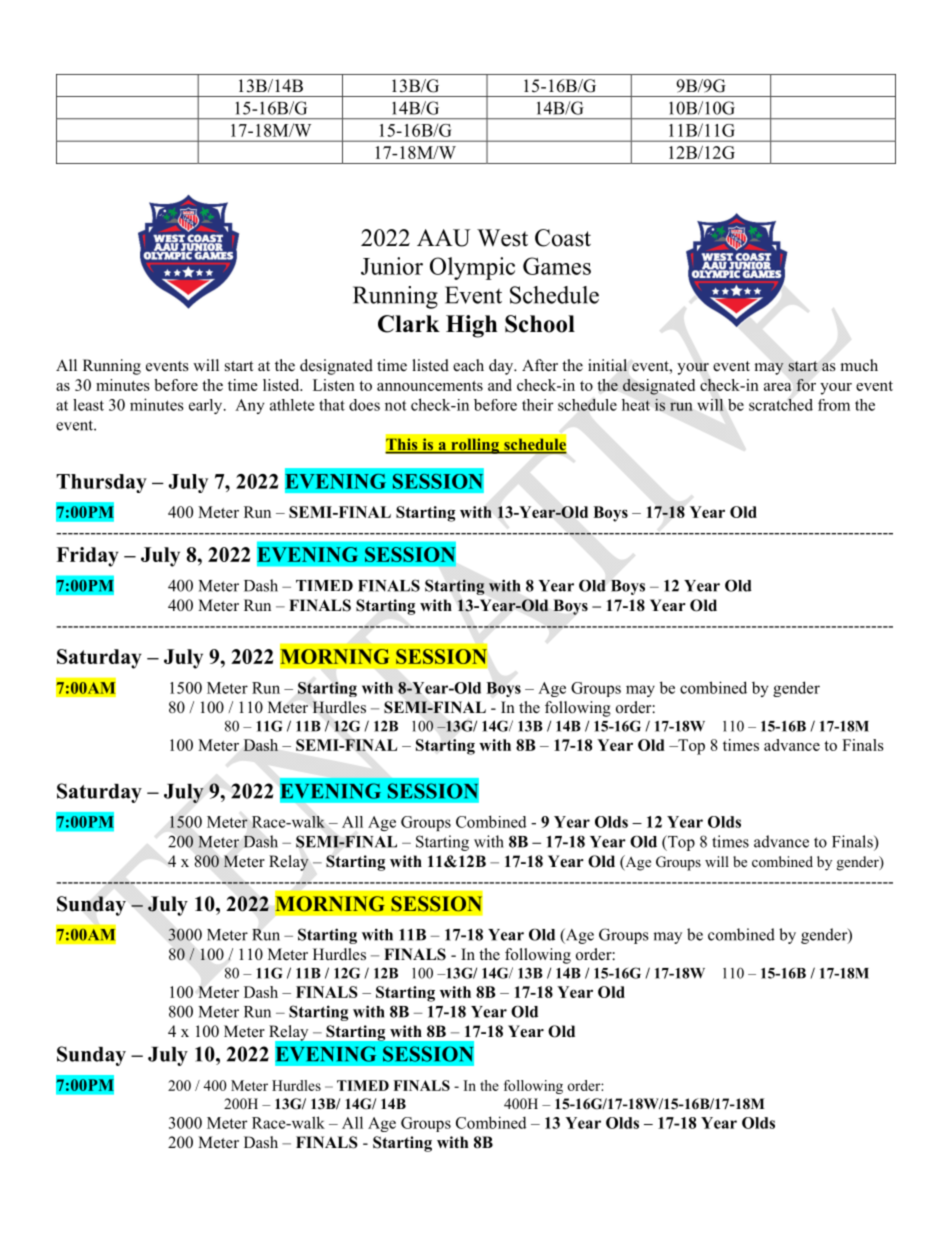  I want to click on not, so click(396, 405).
